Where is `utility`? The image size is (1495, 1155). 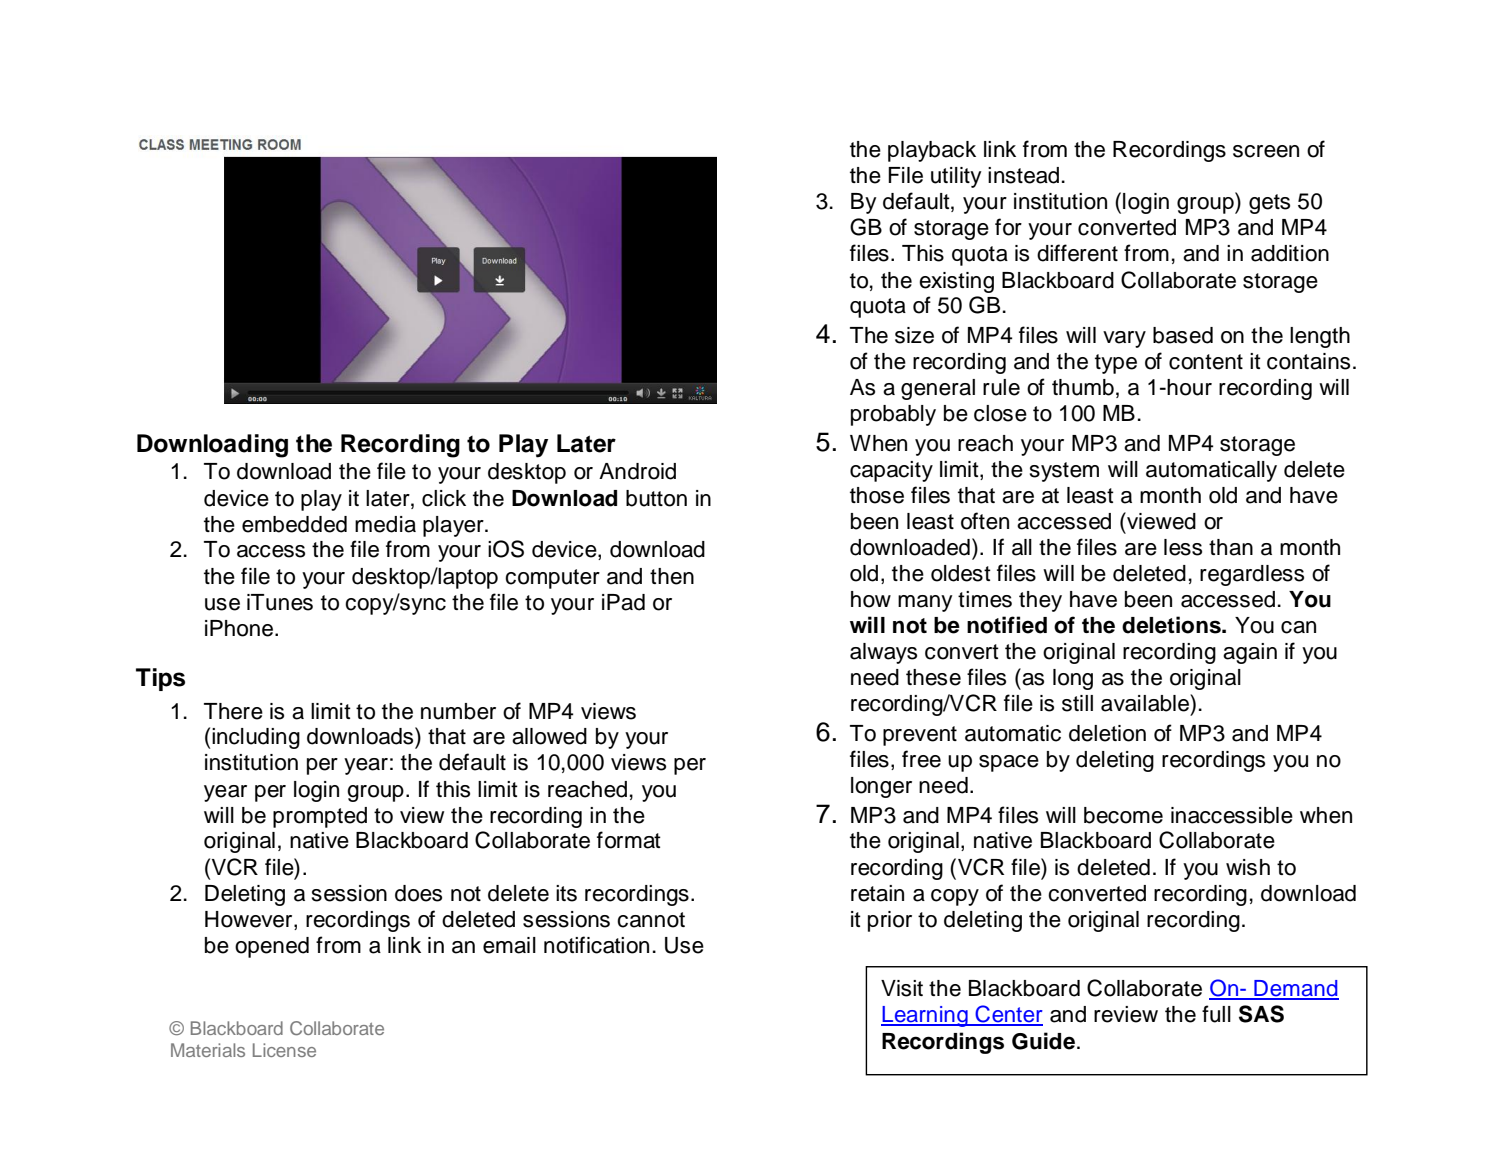
utility is located at coordinates (956, 177).
